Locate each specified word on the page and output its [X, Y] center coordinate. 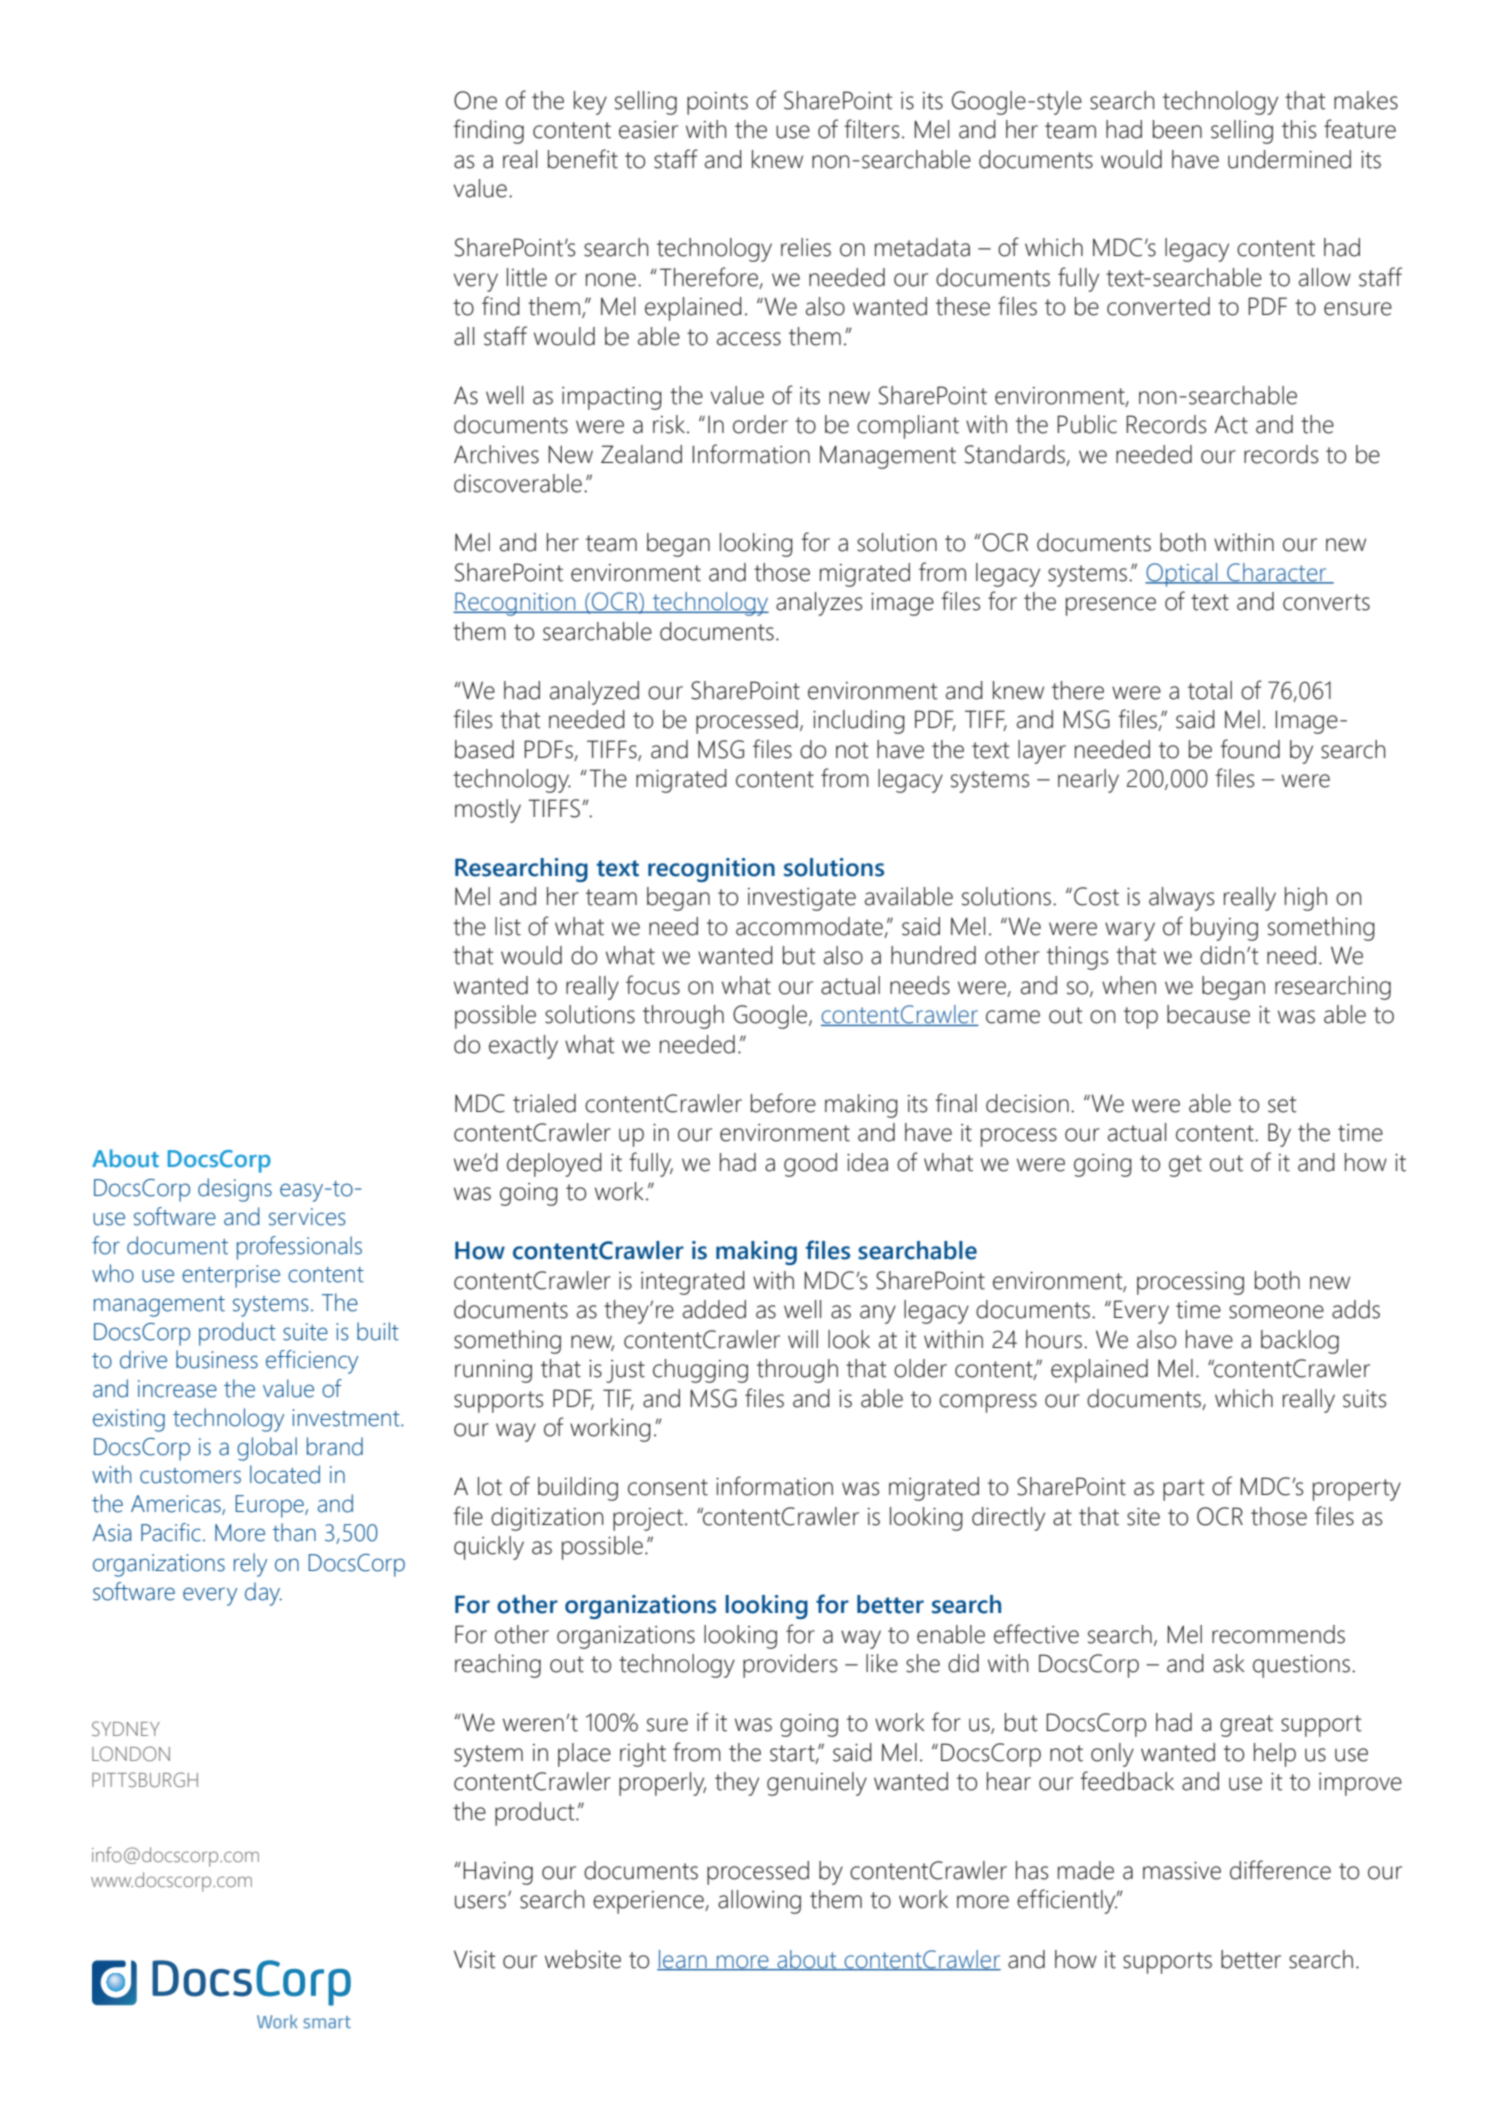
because [1208, 1014]
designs [235, 1190]
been [1177, 129]
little [527, 277]
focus [653, 985]
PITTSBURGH [145, 1779]
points [717, 103]
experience [649, 1902]
